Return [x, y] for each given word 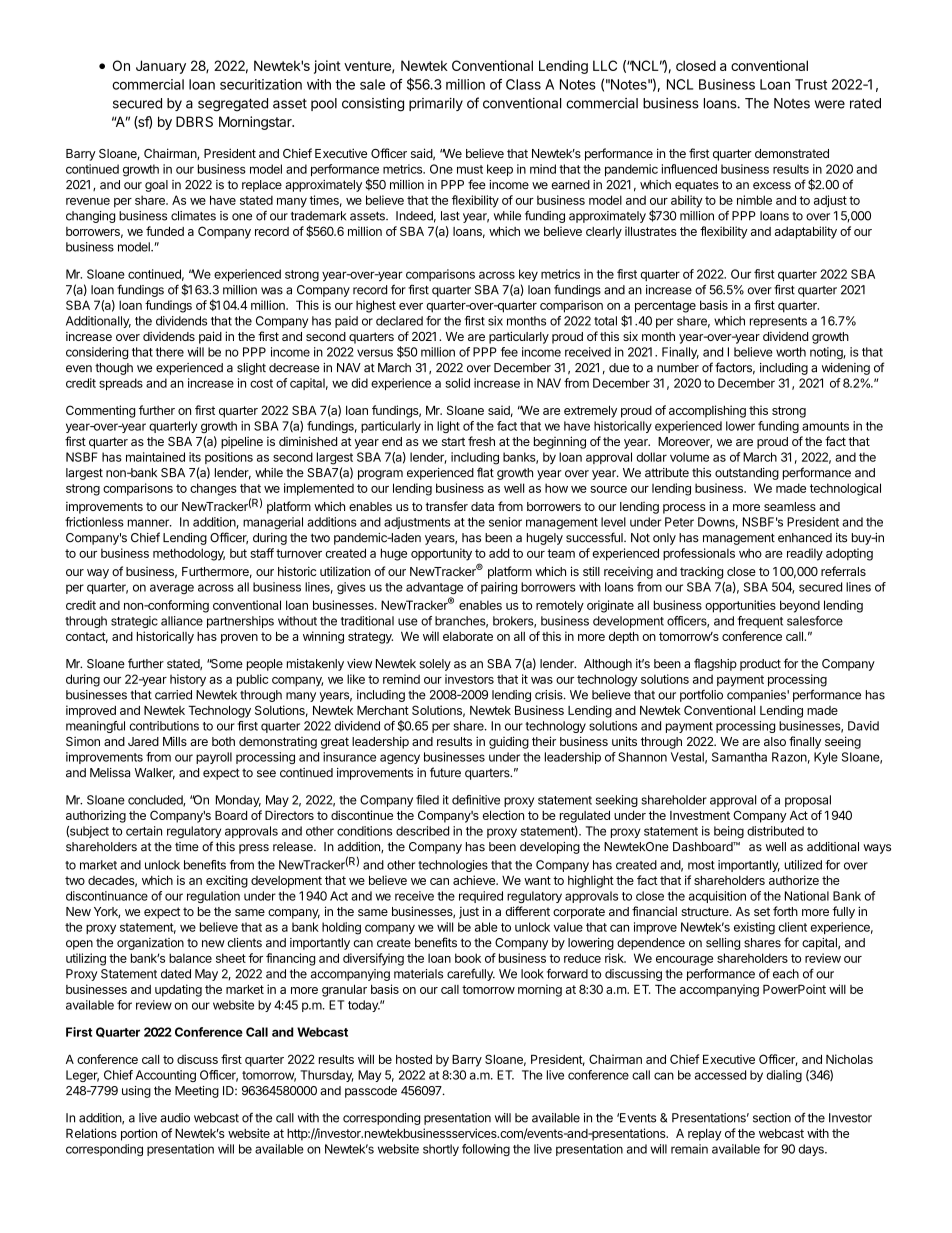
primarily [436, 104]
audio [175, 1118]
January [161, 67]
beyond [800, 606]
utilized [803, 865]
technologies [453, 866]
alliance [182, 621]
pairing [499, 588]
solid [457, 383]
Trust [811, 84]
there [170, 352]
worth [791, 352]
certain [144, 831]
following [486, 1150]
